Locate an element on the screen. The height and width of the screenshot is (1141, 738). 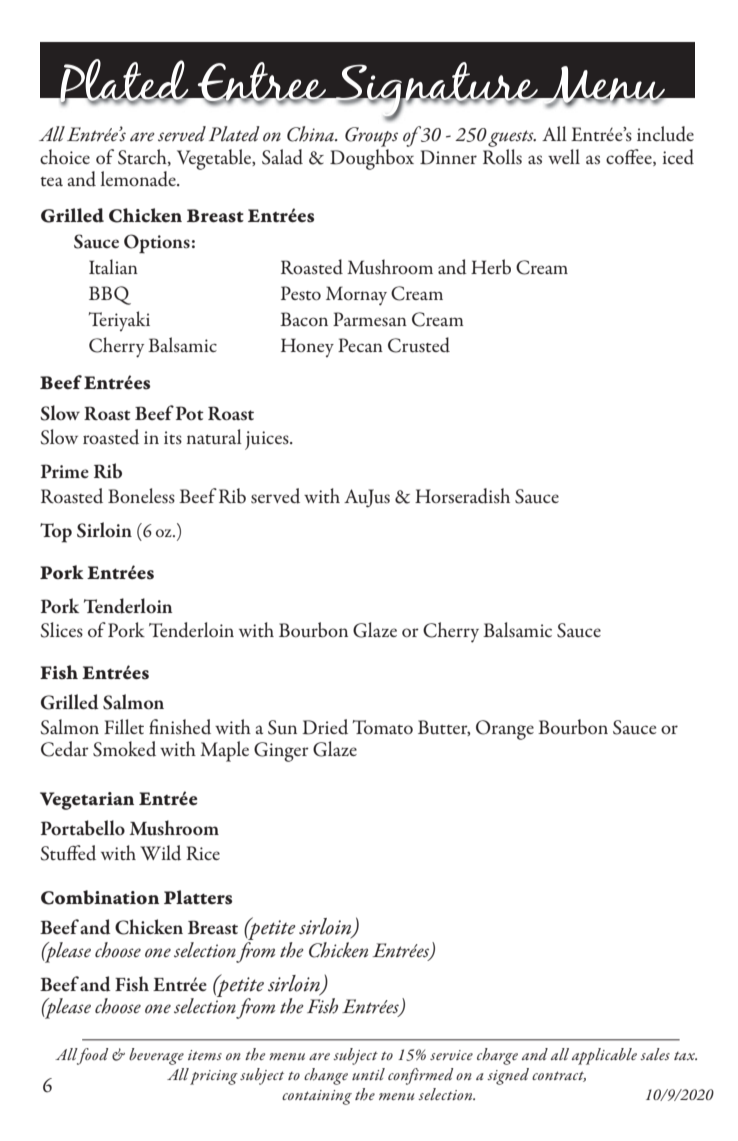
beverage is located at coordinates (156, 1056).
